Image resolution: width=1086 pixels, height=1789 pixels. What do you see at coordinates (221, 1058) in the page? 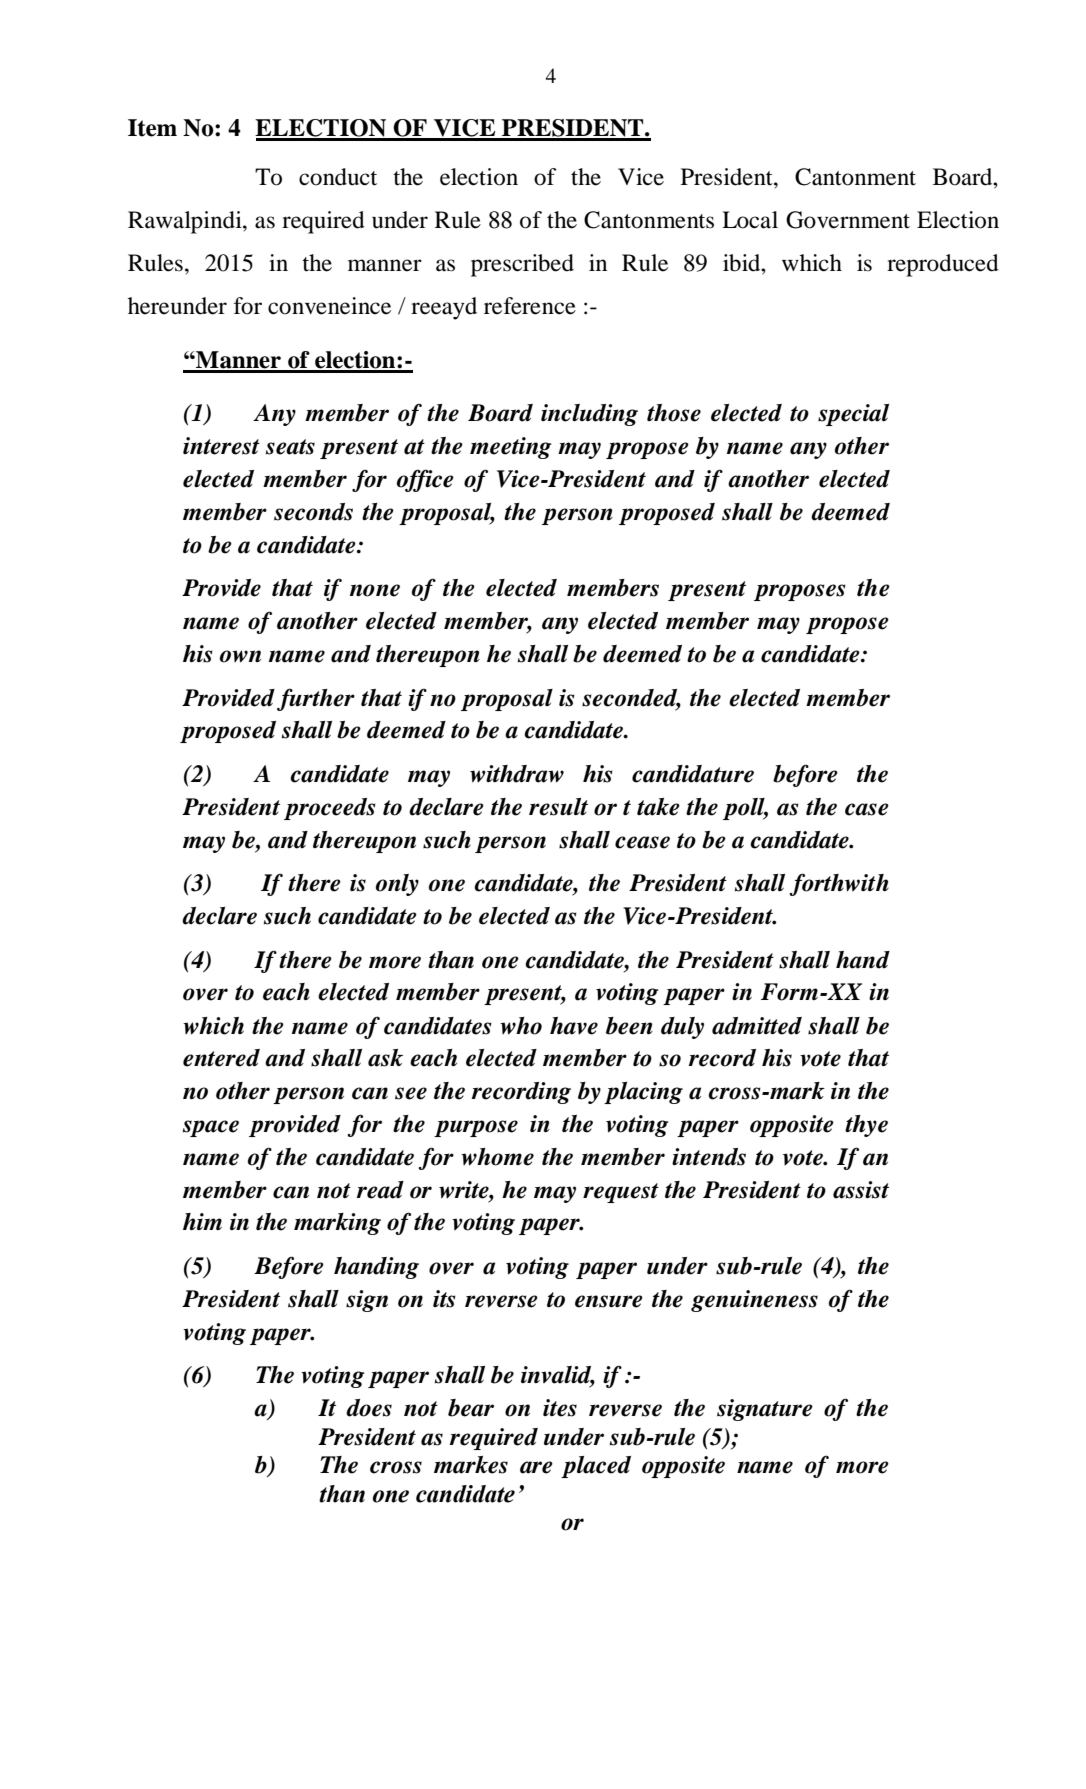
I see `entered` at bounding box center [221, 1058].
